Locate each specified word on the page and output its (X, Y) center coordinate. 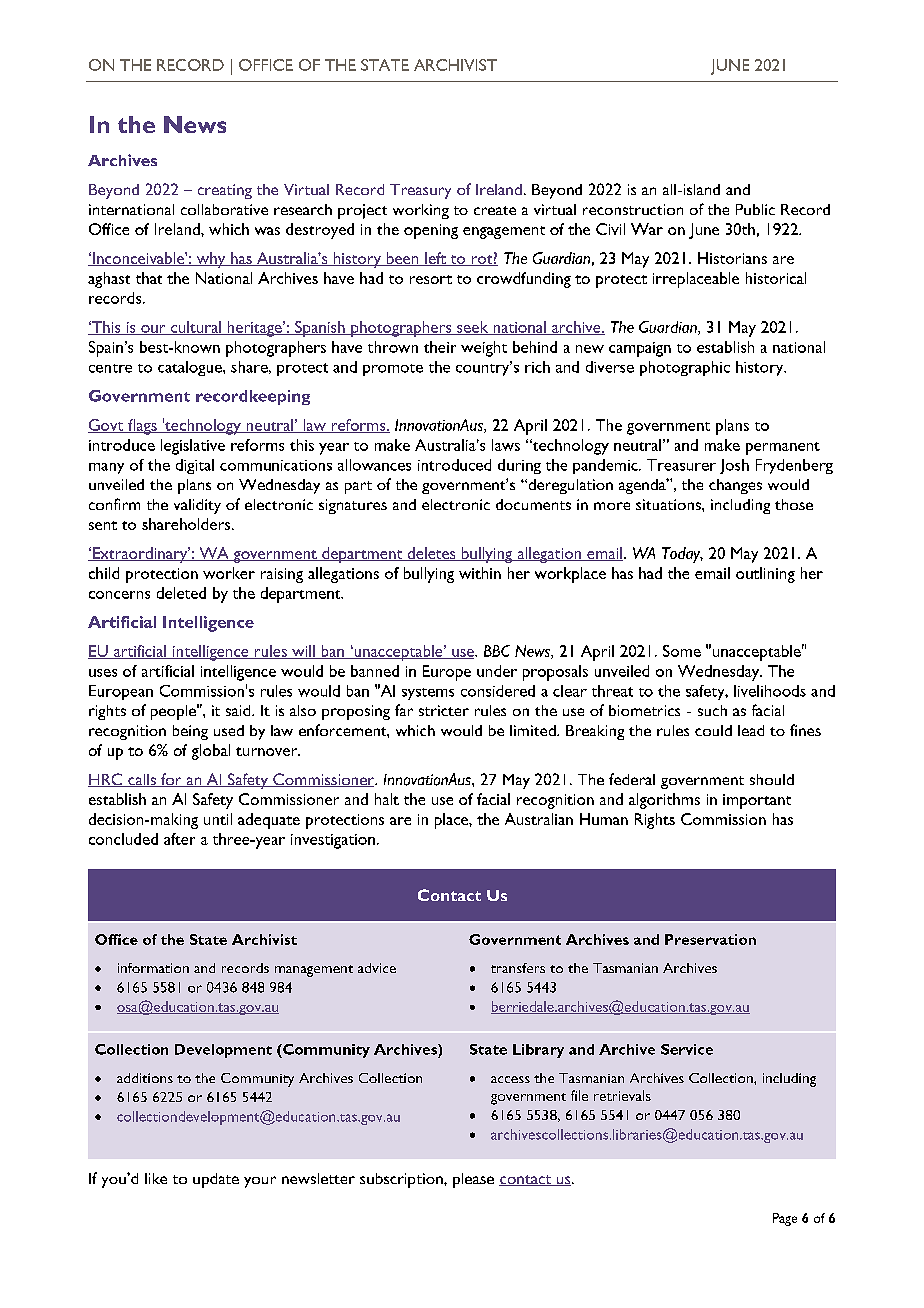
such (712, 710)
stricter (444, 710)
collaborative (224, 209)
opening (431, 231)
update (216, 1180)
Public (755, 209)
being (190, 732)
